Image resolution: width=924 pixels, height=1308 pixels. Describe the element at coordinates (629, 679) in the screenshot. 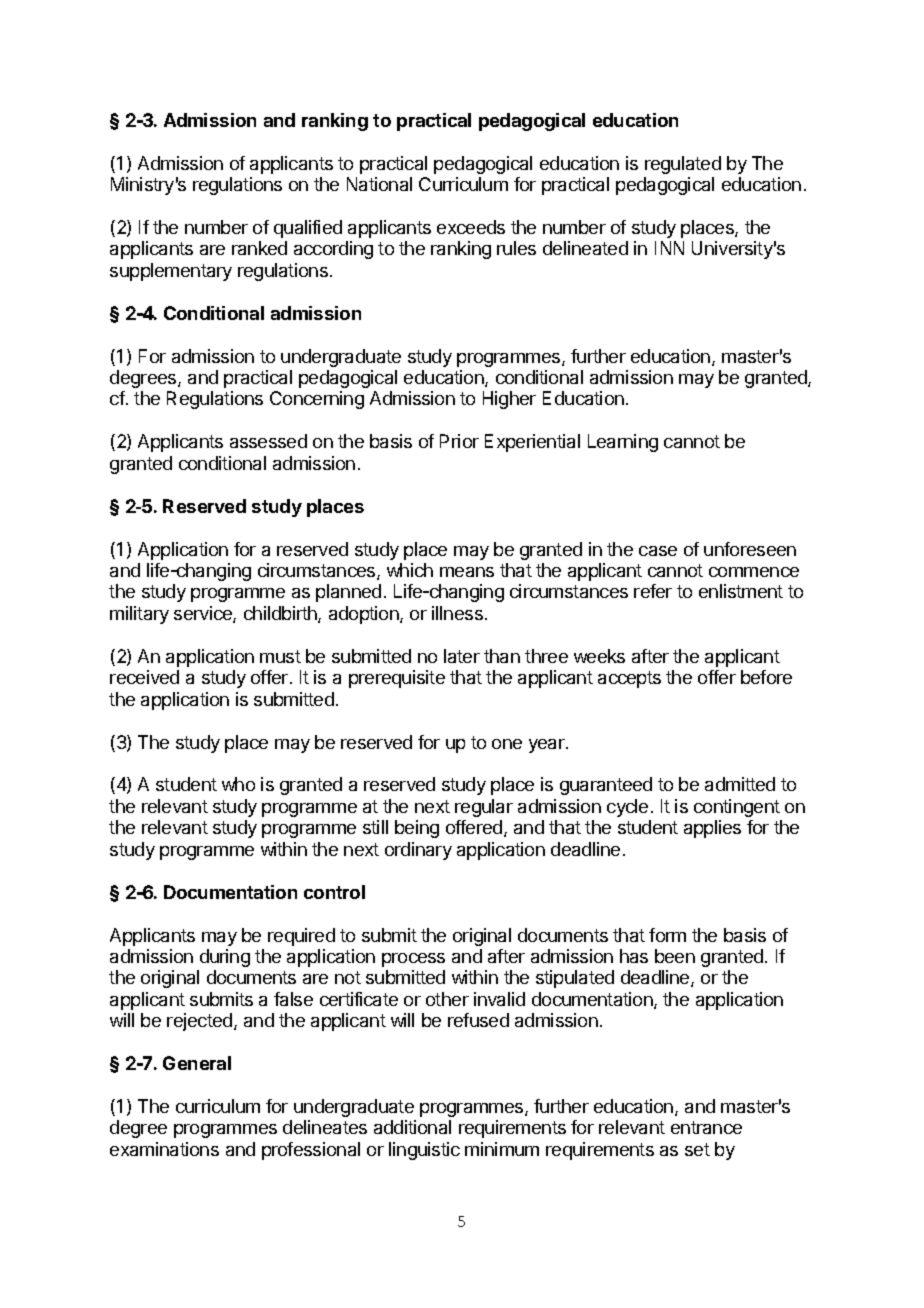

I see `accepts` at that location.
